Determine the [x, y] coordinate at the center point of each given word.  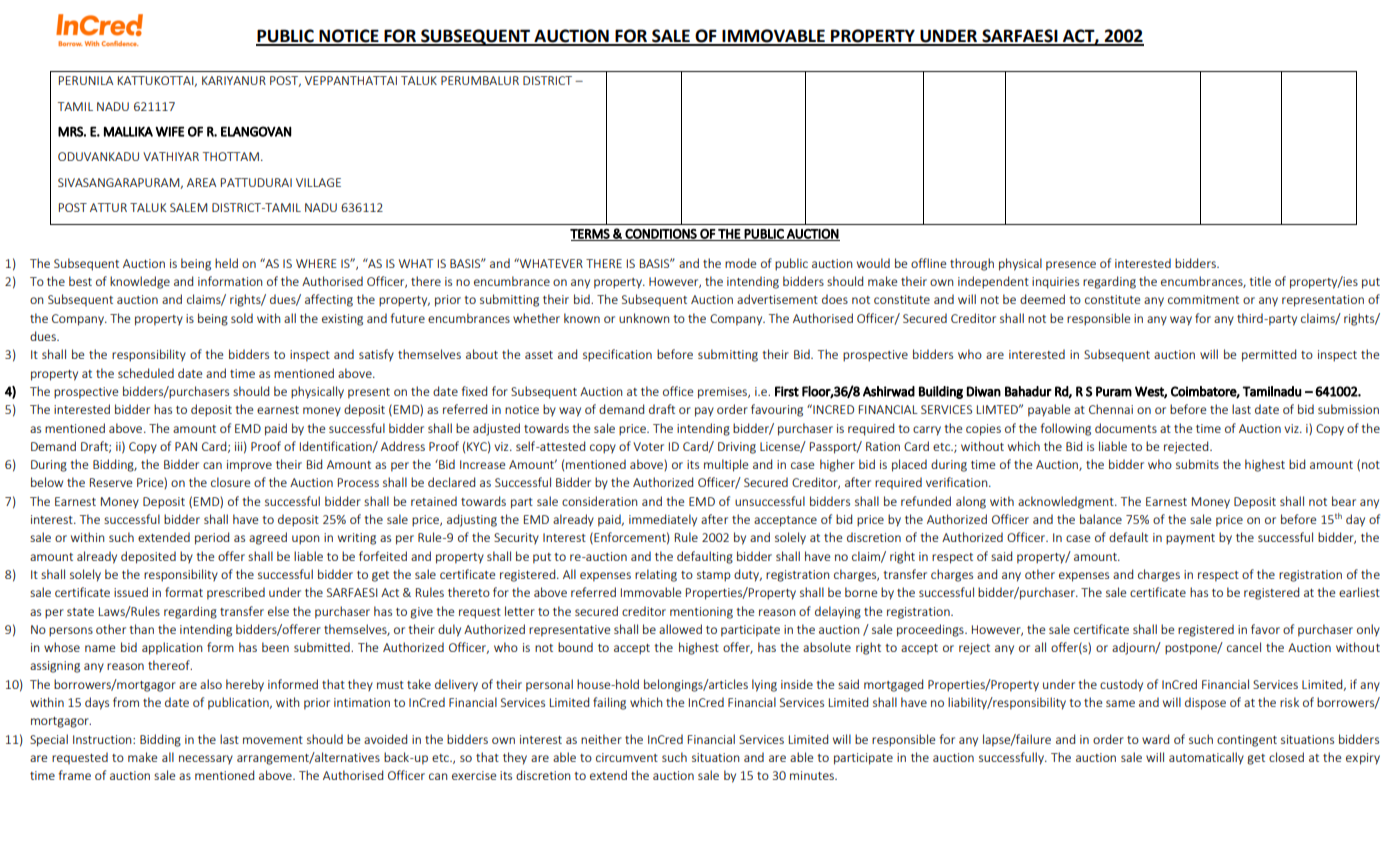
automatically [1206, 758]
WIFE [169, 131]
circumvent [627, 757]
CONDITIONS [661, 235]
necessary [206, 760]
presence [1071, 266]
